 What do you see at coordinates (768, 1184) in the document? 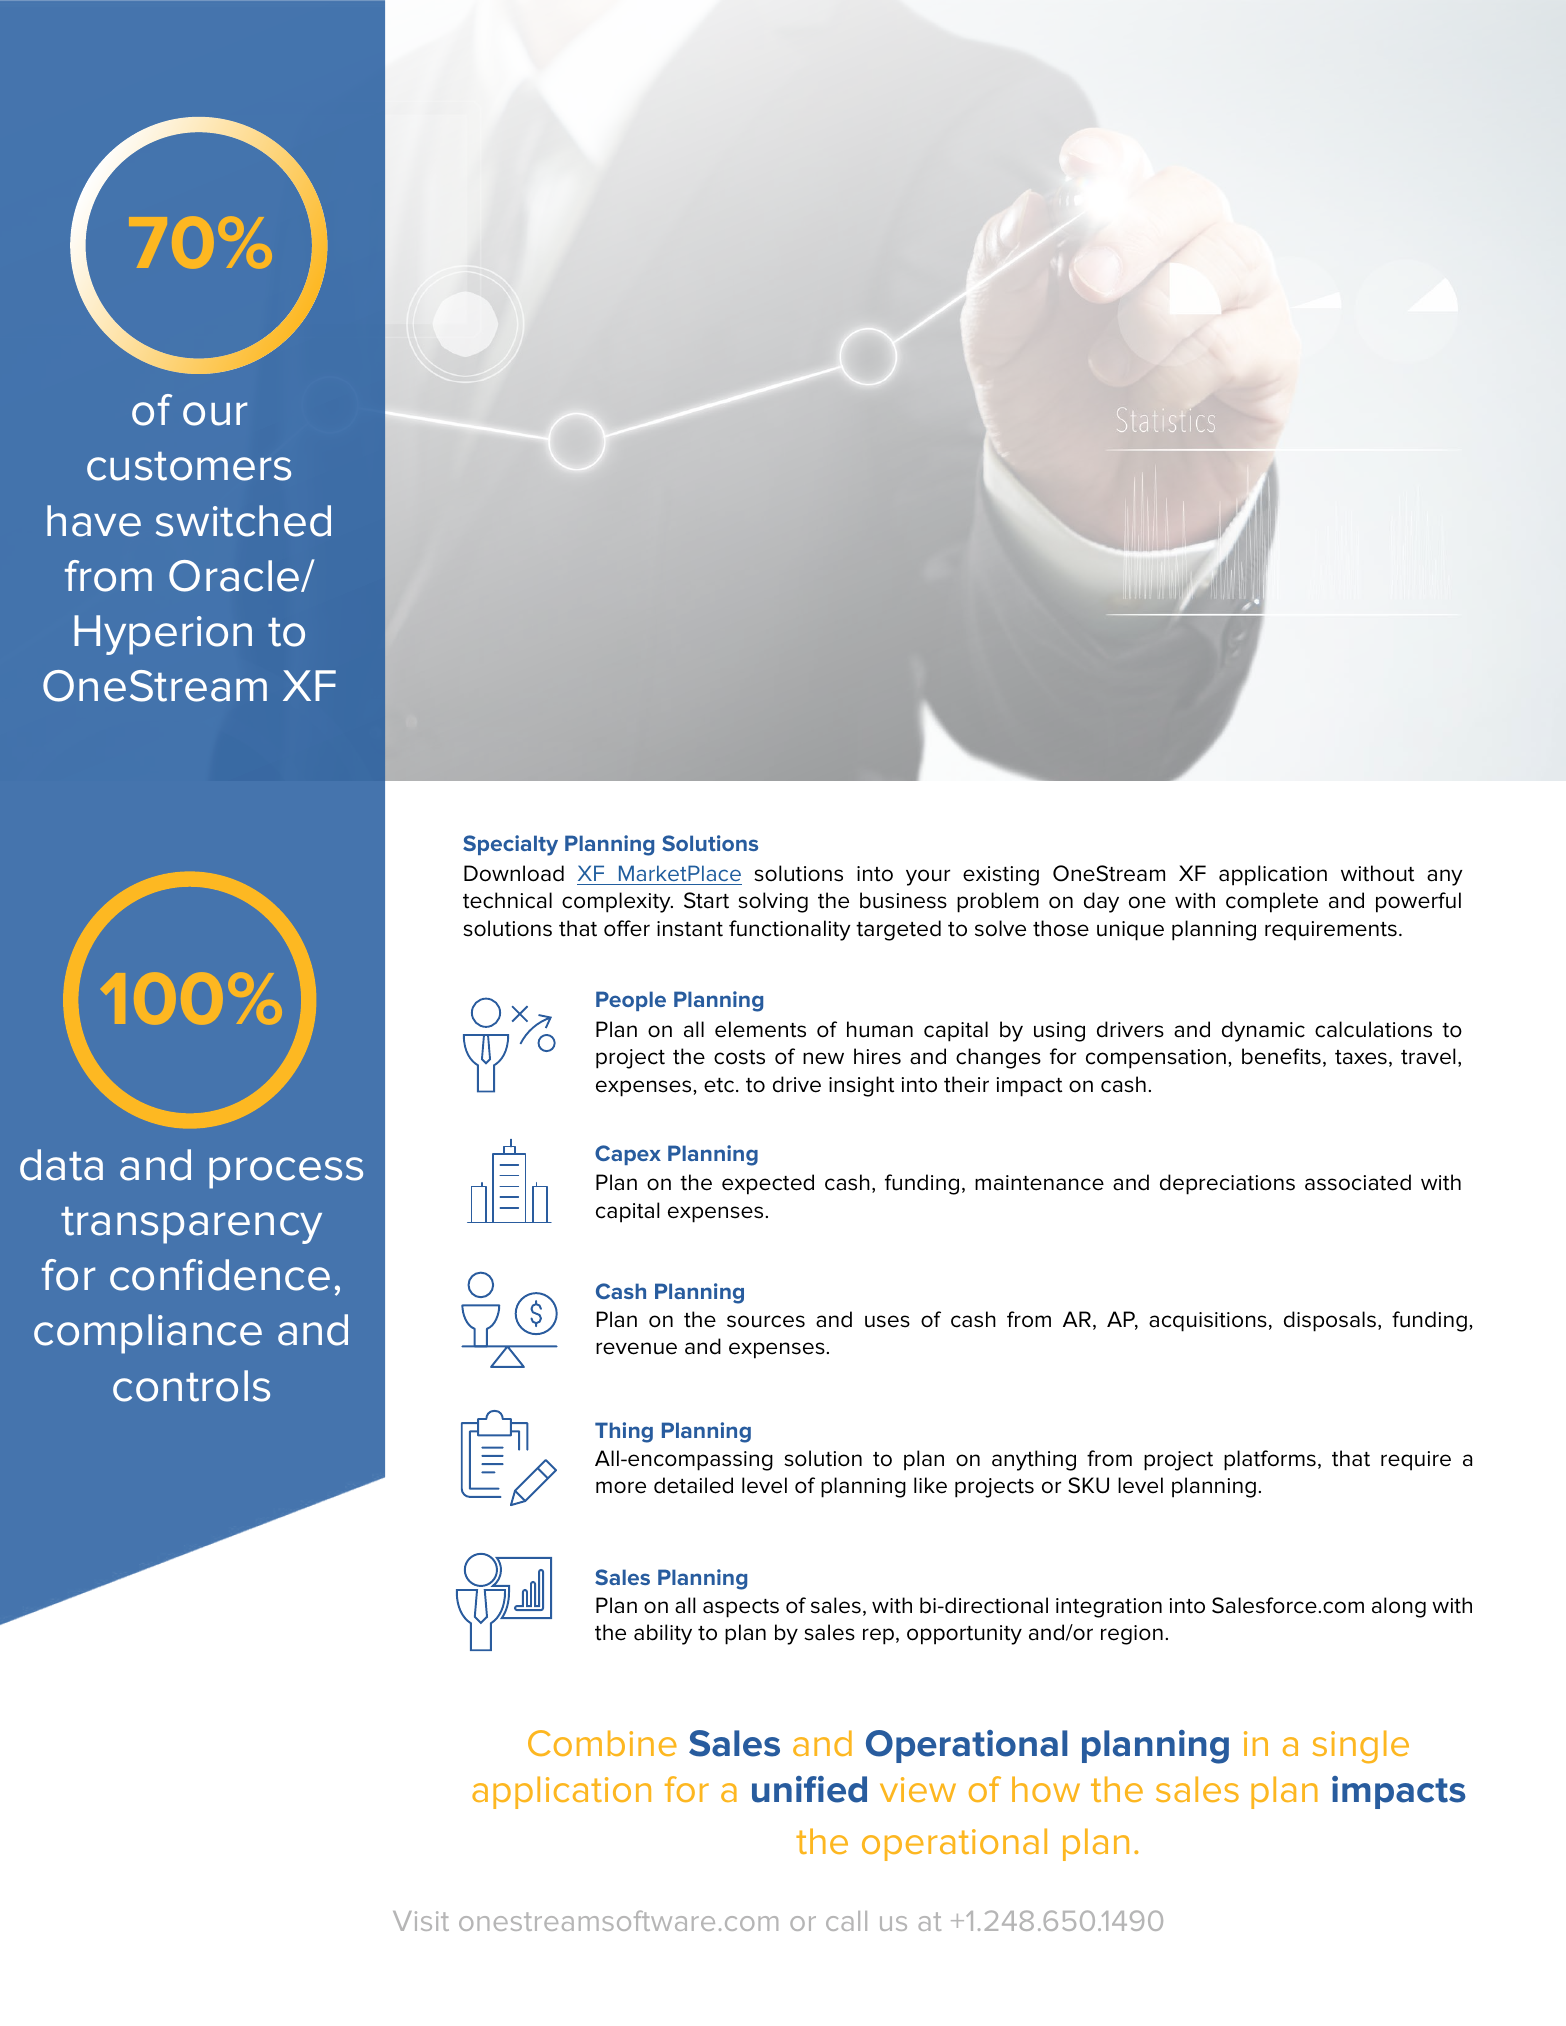
I see `expected` at bounding box center [768, 1184].
